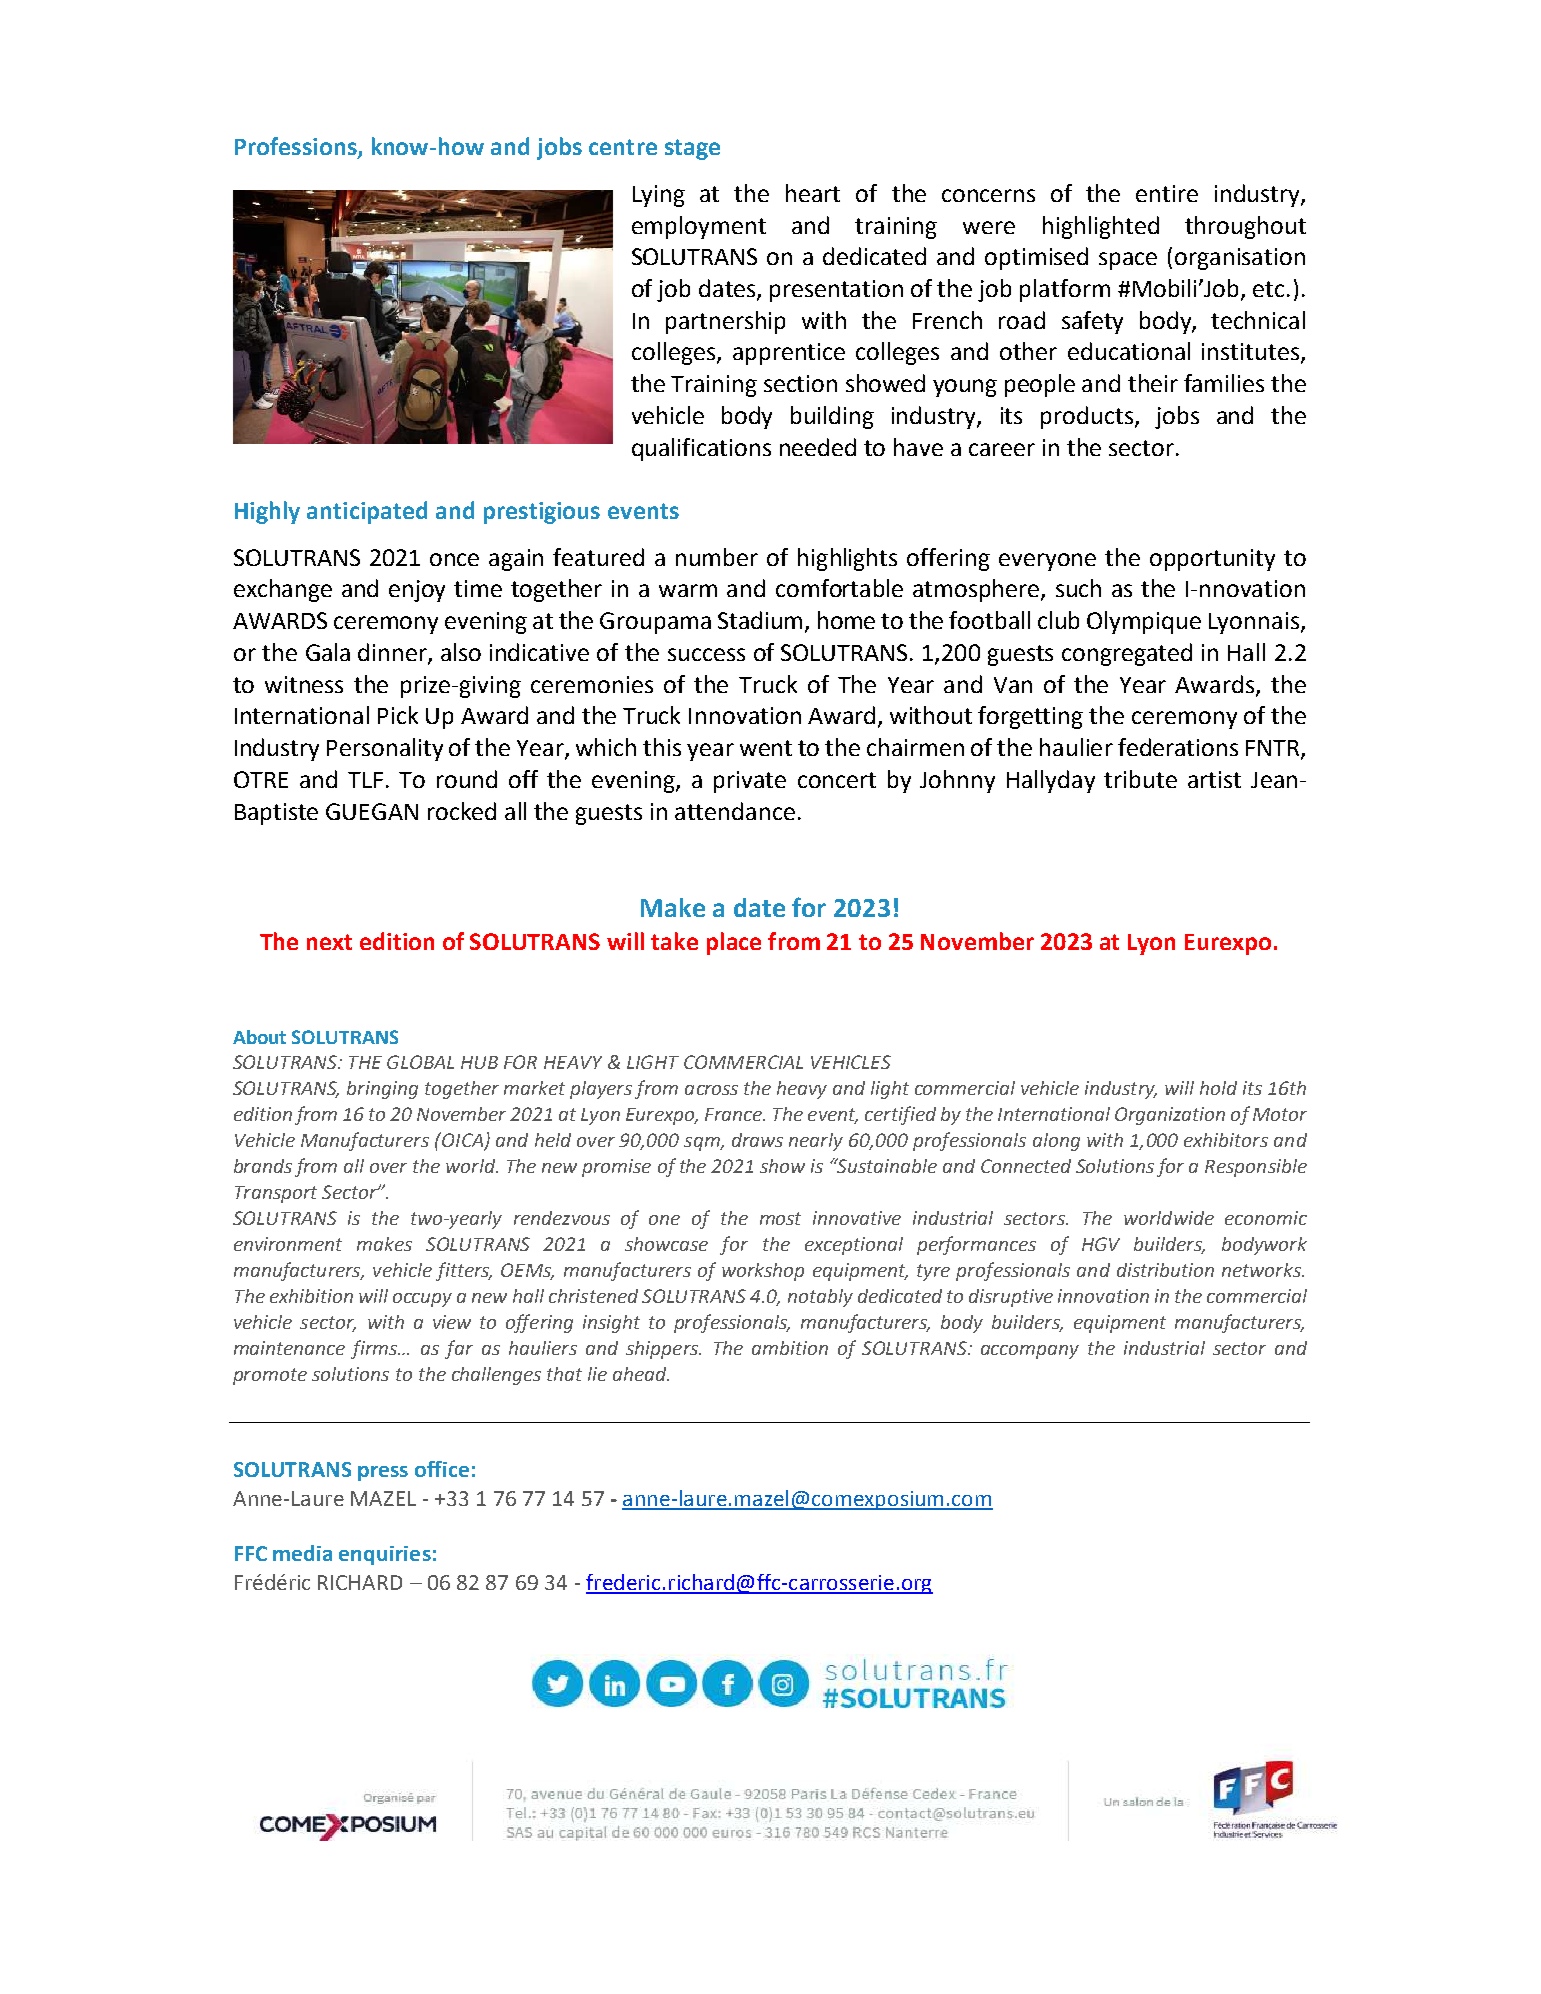 This screenshot has width=1541, height=1994. I want to click on rocked, so click(462, 811).
